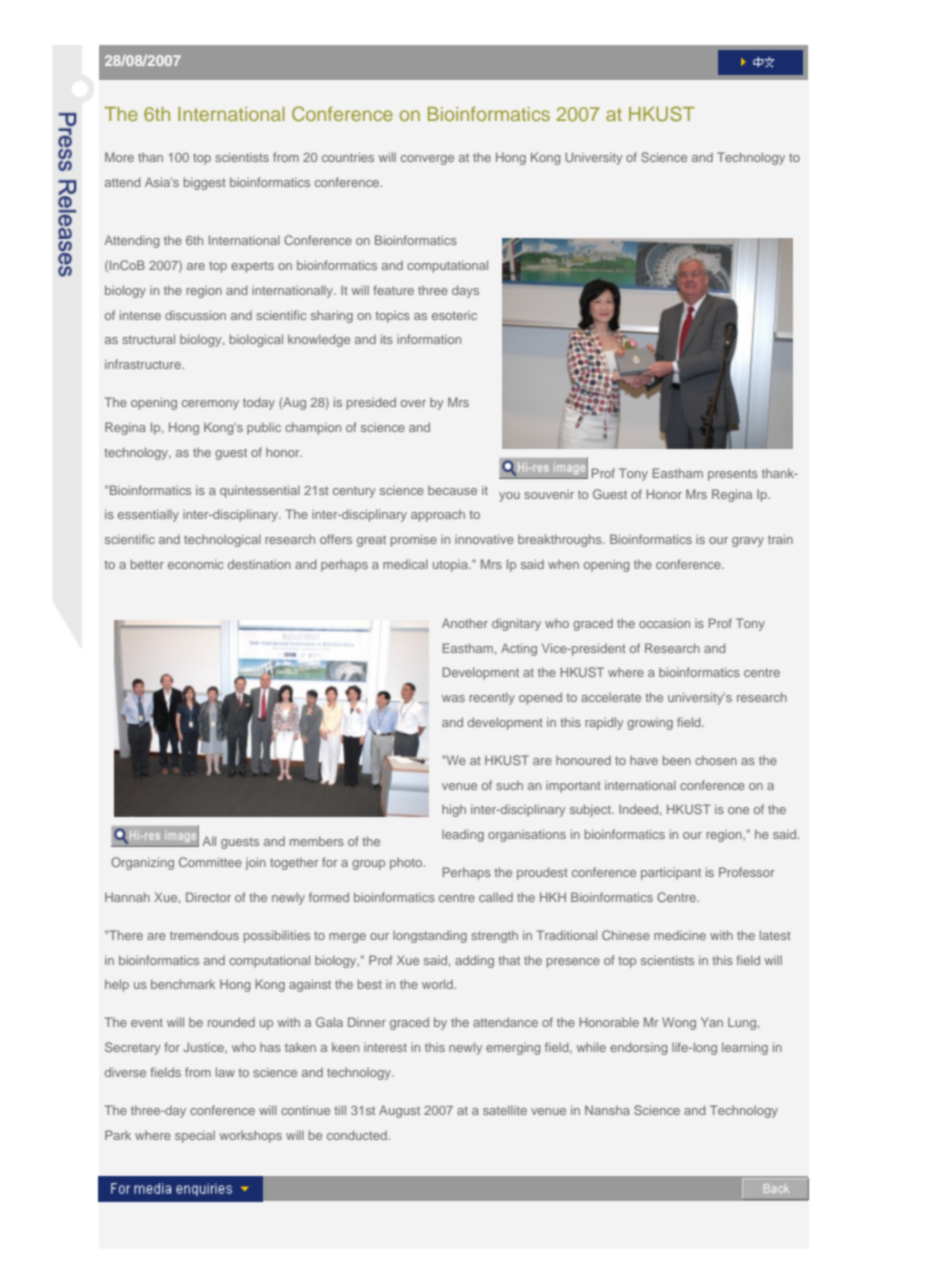 This document has width=932, height=1288. I want to click on special, so click(195, 1136).
